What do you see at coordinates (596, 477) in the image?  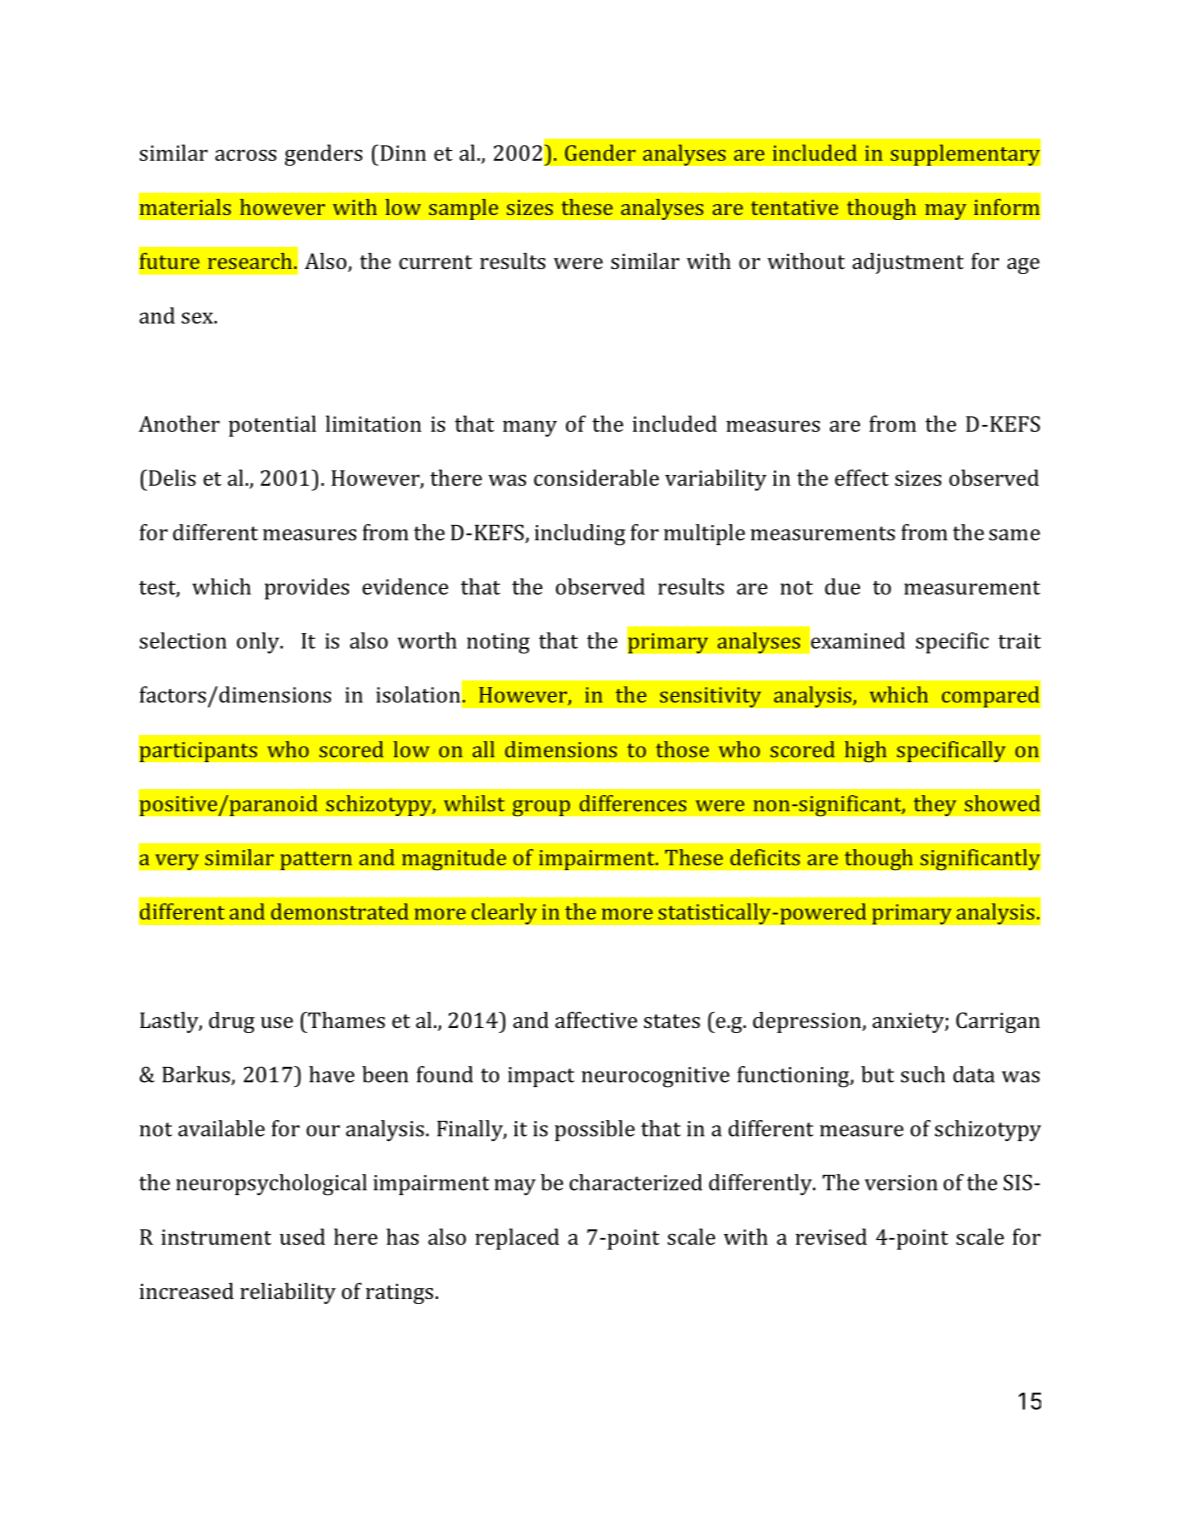 I see `considerable` at bounding box center [596, 477].
